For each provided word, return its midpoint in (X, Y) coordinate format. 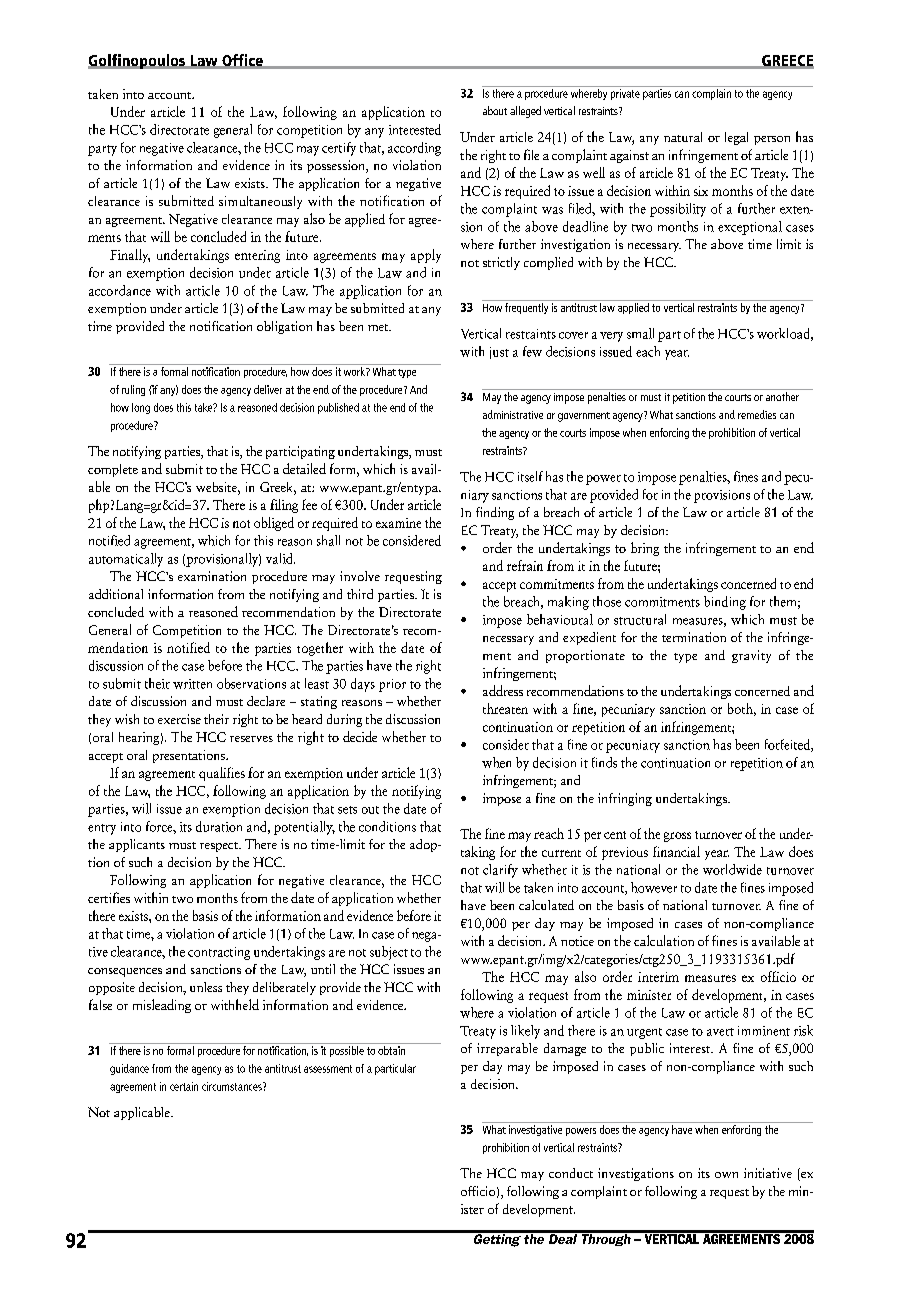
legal (736, 138)
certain (184, 1086)
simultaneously (260, 202)
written (192, 684)
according (414, 149)
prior (392, 685)
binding (725, 603)
